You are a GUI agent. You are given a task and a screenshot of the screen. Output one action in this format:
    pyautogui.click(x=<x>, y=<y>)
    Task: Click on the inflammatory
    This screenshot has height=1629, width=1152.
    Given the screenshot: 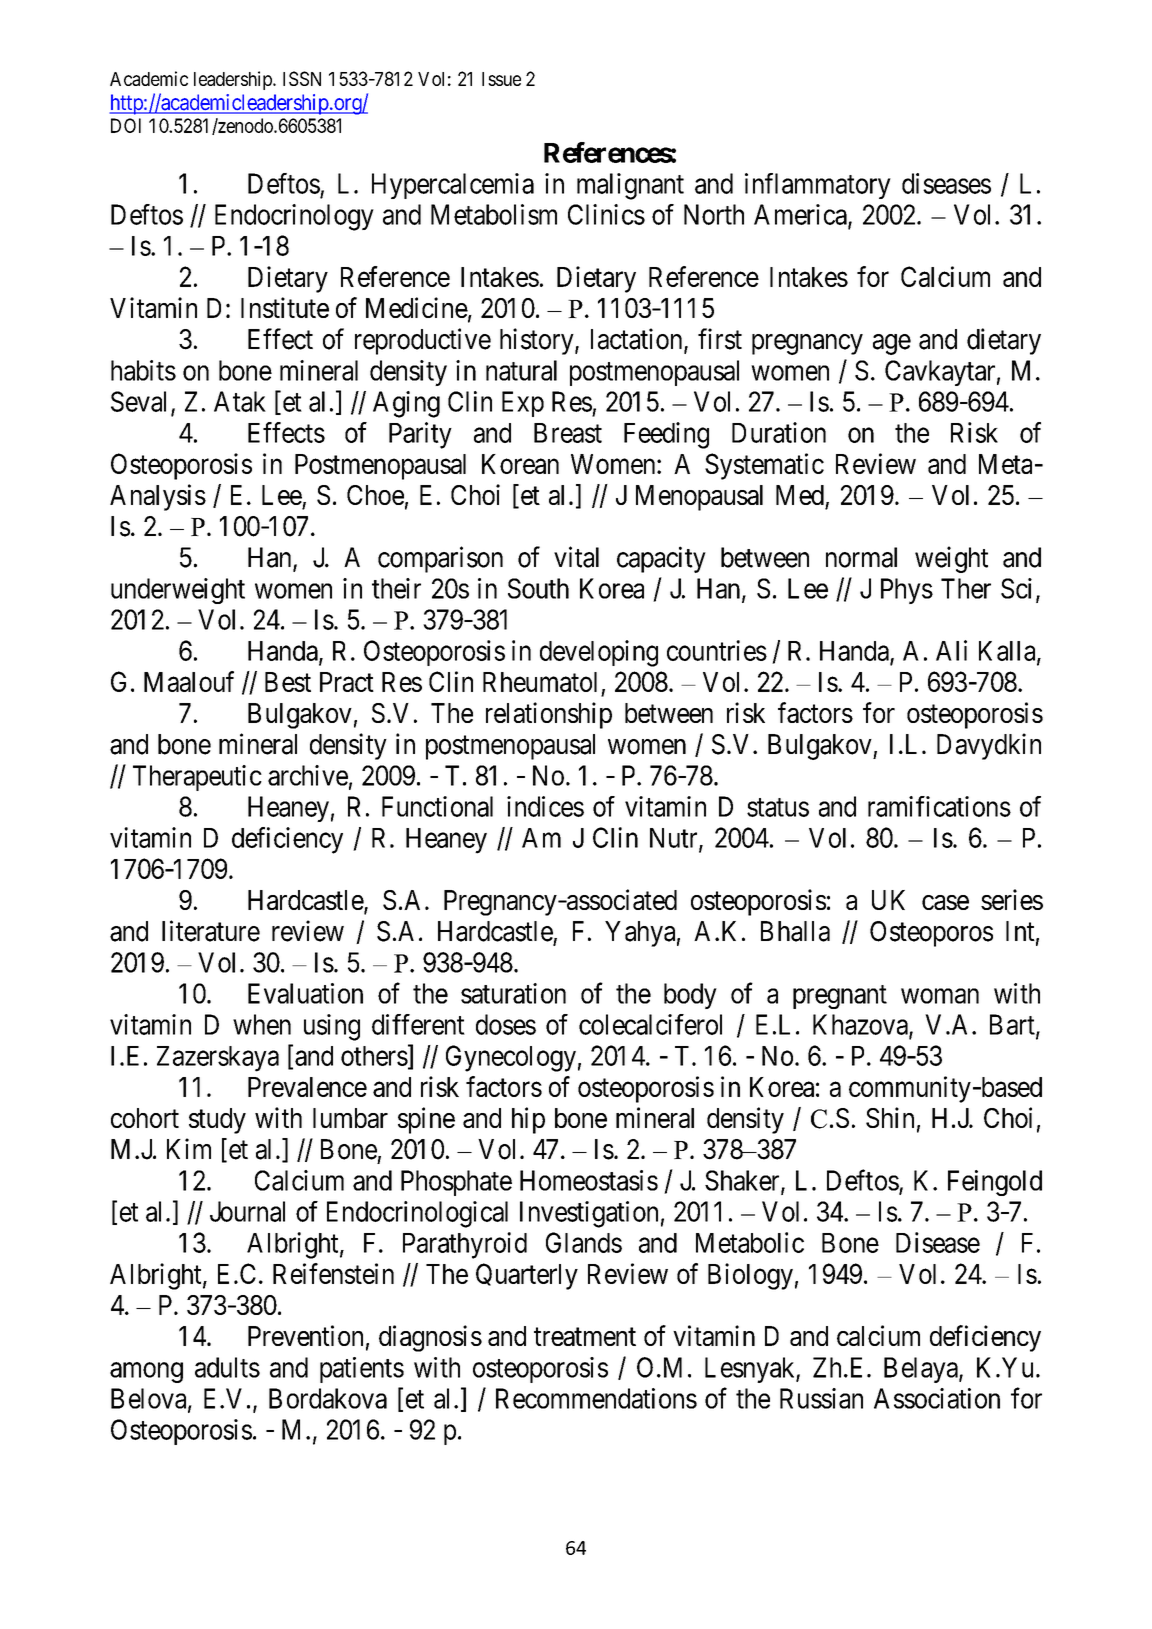 What is the action you would take?
    pyautogui.click(x=818, y=186)
